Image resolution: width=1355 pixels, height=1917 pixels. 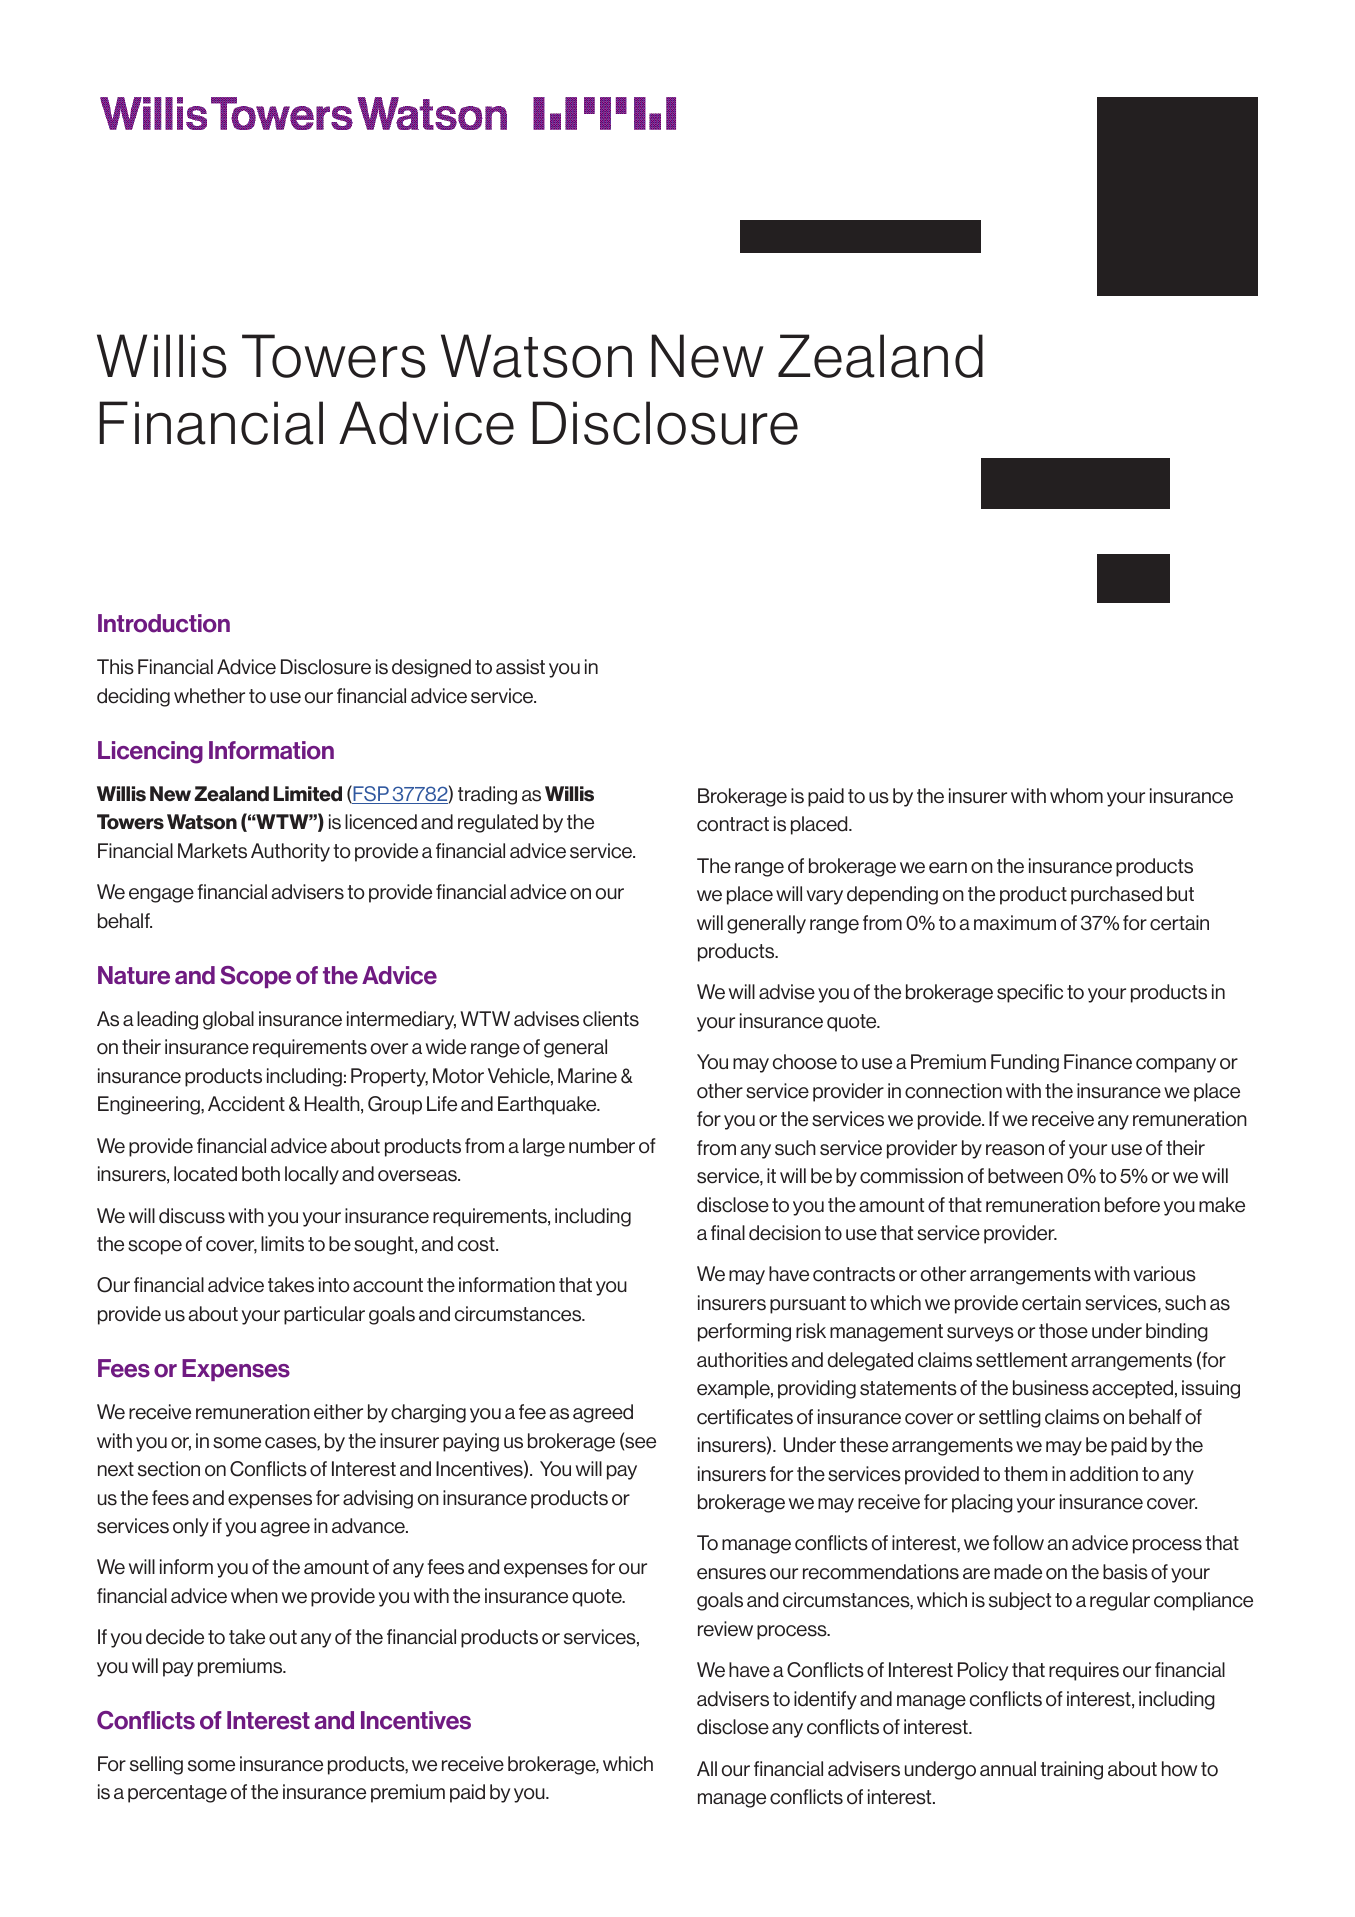 I want to click on global, so click(x=228, y=1020).
